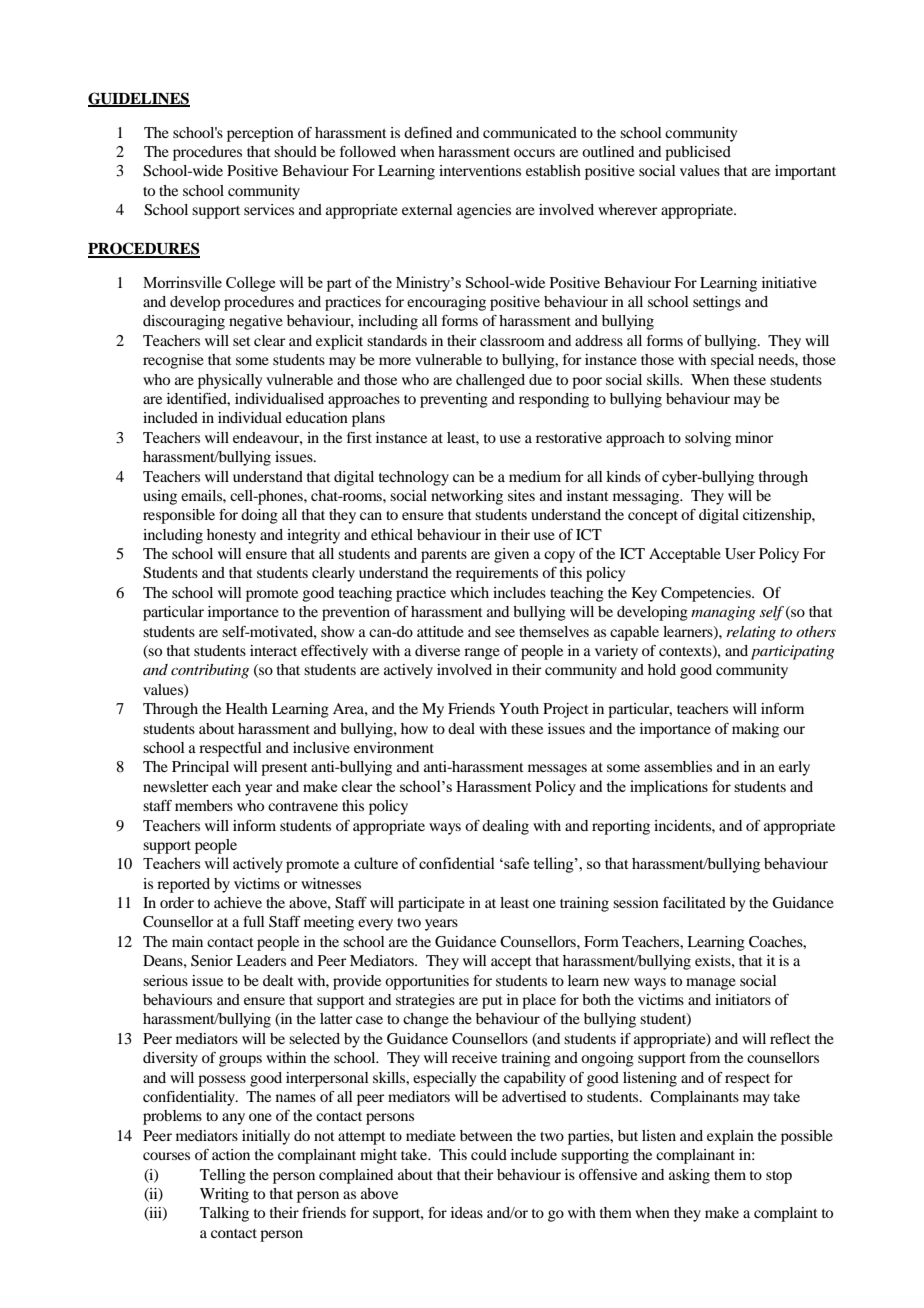  Describe the element at coordinates (698, 153) in the page. I see `publicised` at that location.
